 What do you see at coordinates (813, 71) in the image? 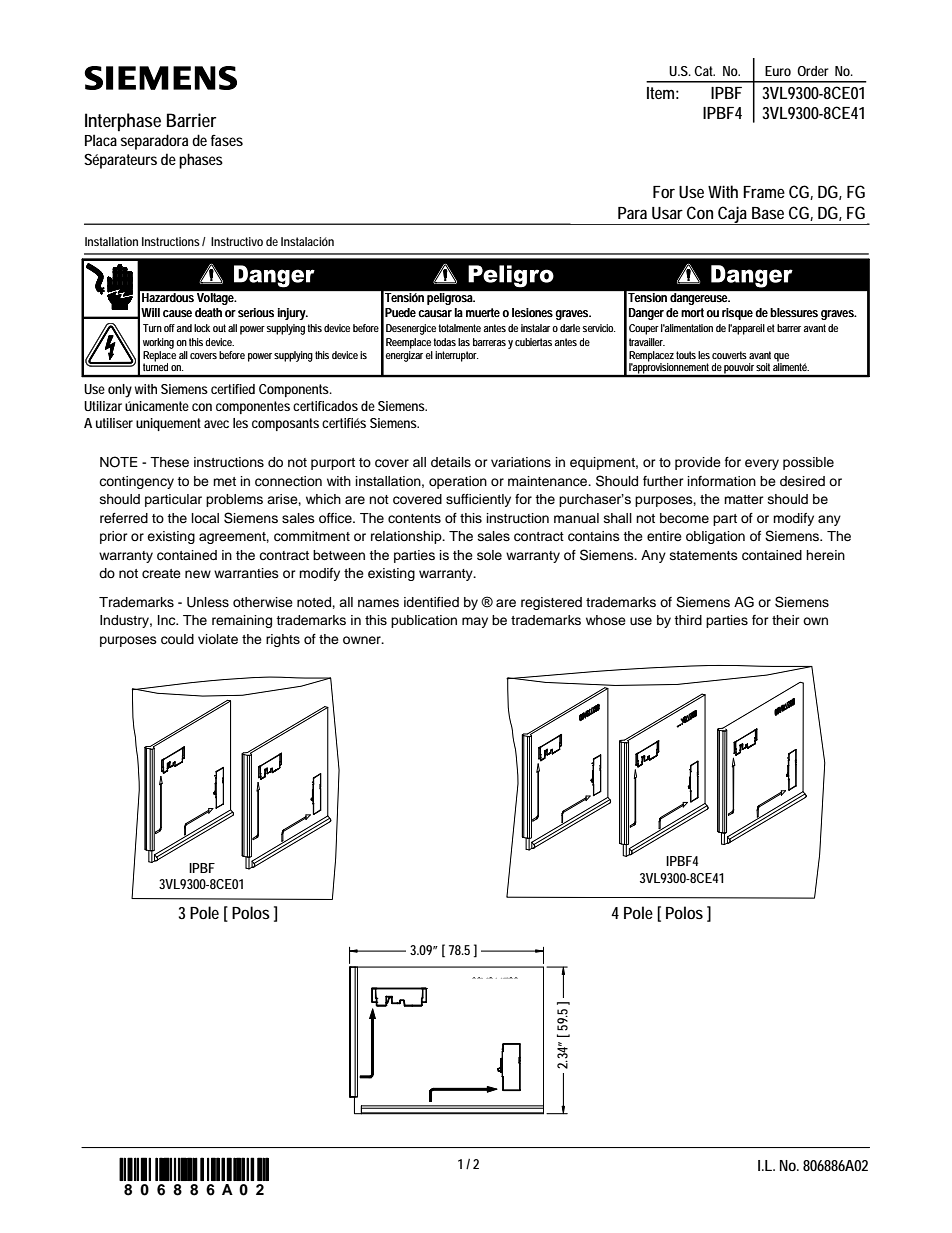
I see `Order` at bounding box center [813, 71].
